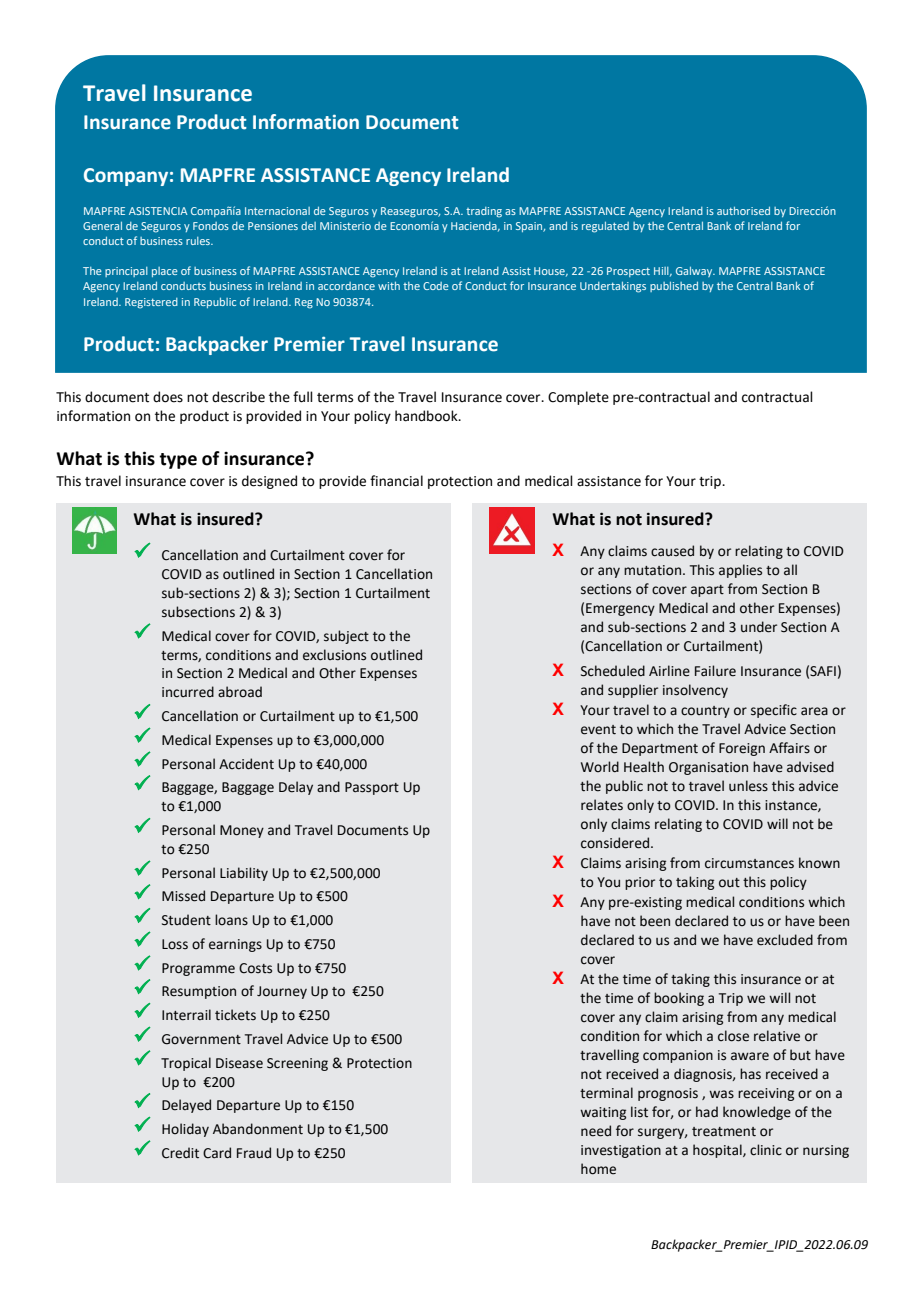  What do you see at coordinates (269, 482) in the document?
I see `designed` at bounding box center [269, 482].
